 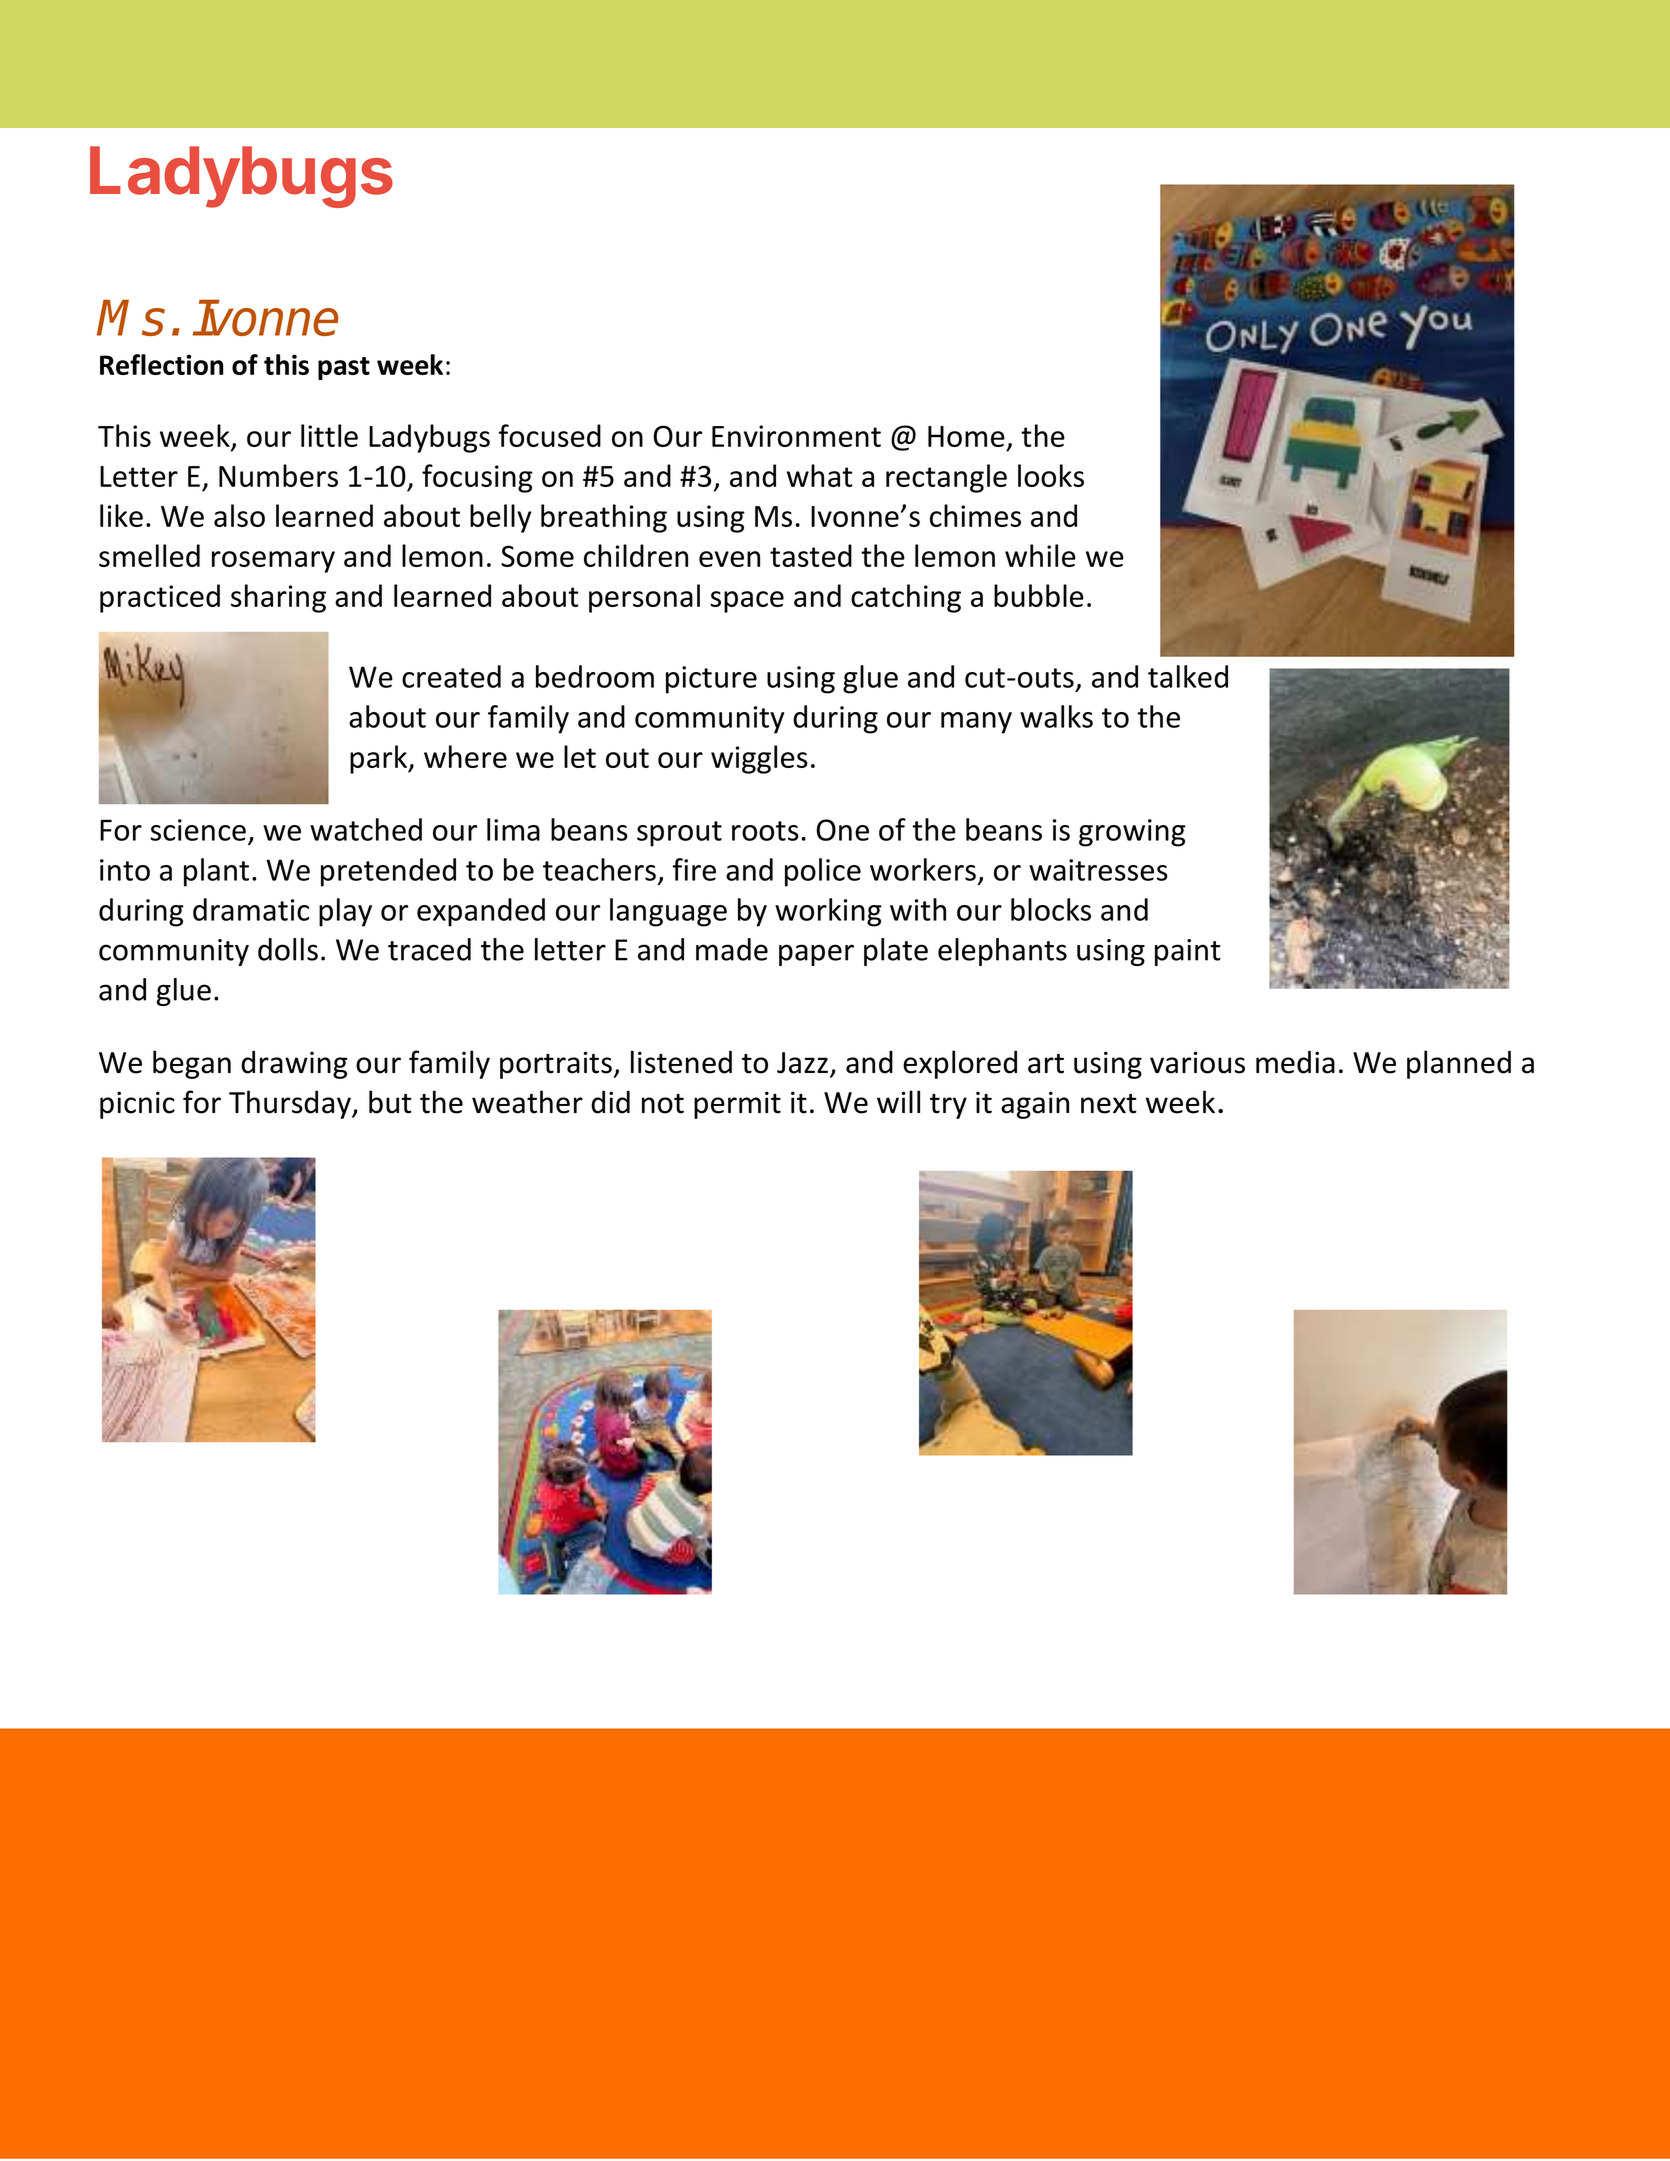 What do you see at coordinates (796, 436) in the page?
I see `Environment` at bounding box center [796, 436].
